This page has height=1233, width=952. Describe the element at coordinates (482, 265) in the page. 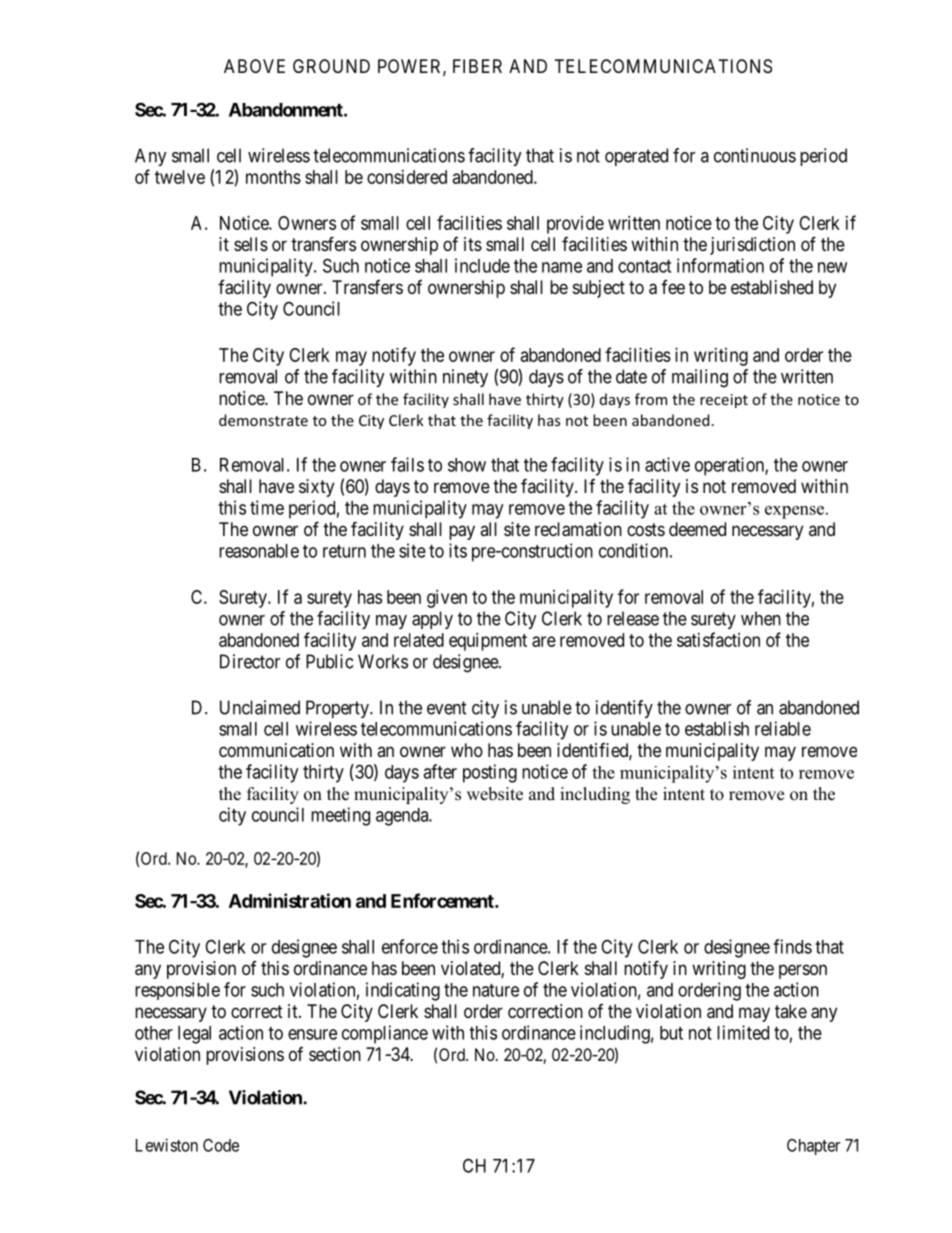

I see `include` at that location.
